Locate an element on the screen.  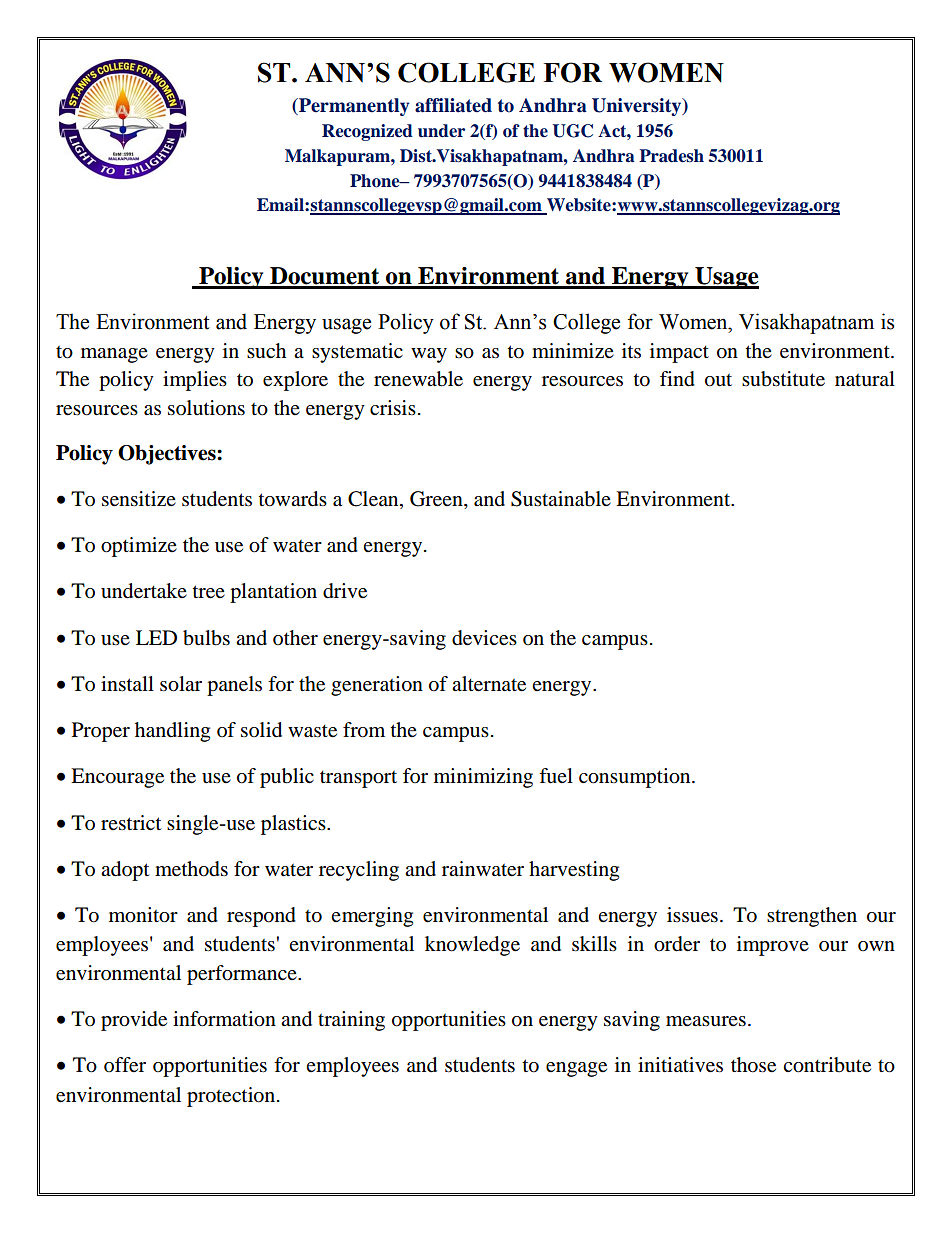
protection is located at coordinates (232, 1097).
